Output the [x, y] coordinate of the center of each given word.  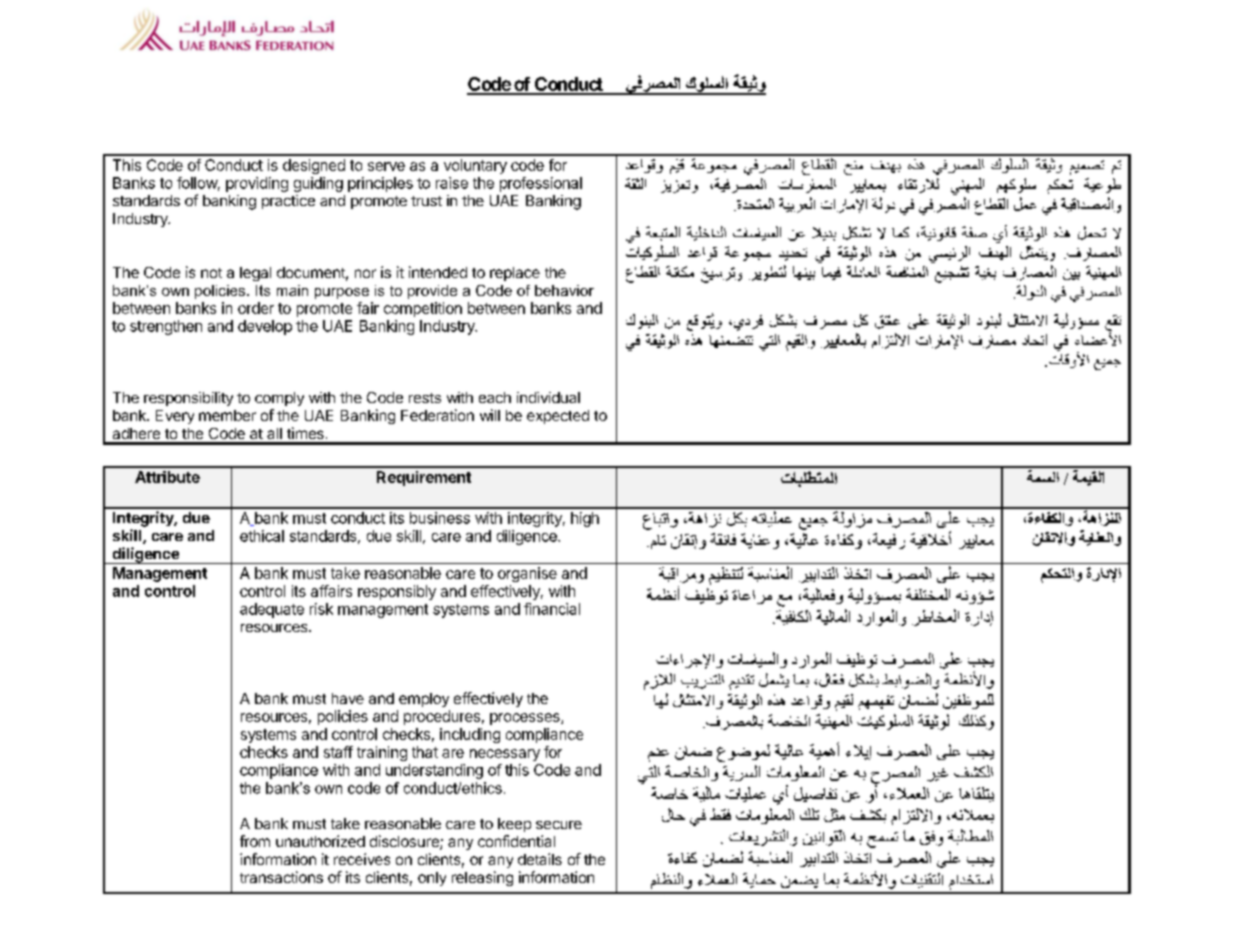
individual [548, 397]
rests [425, 398]
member [227, 415]
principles [380, 184]
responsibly [397, 592]
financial [552, 609]
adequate [272, 610]
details [540, 859]
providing [257, 184]
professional [541, 184]
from [255, 841]
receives [362, 859]
